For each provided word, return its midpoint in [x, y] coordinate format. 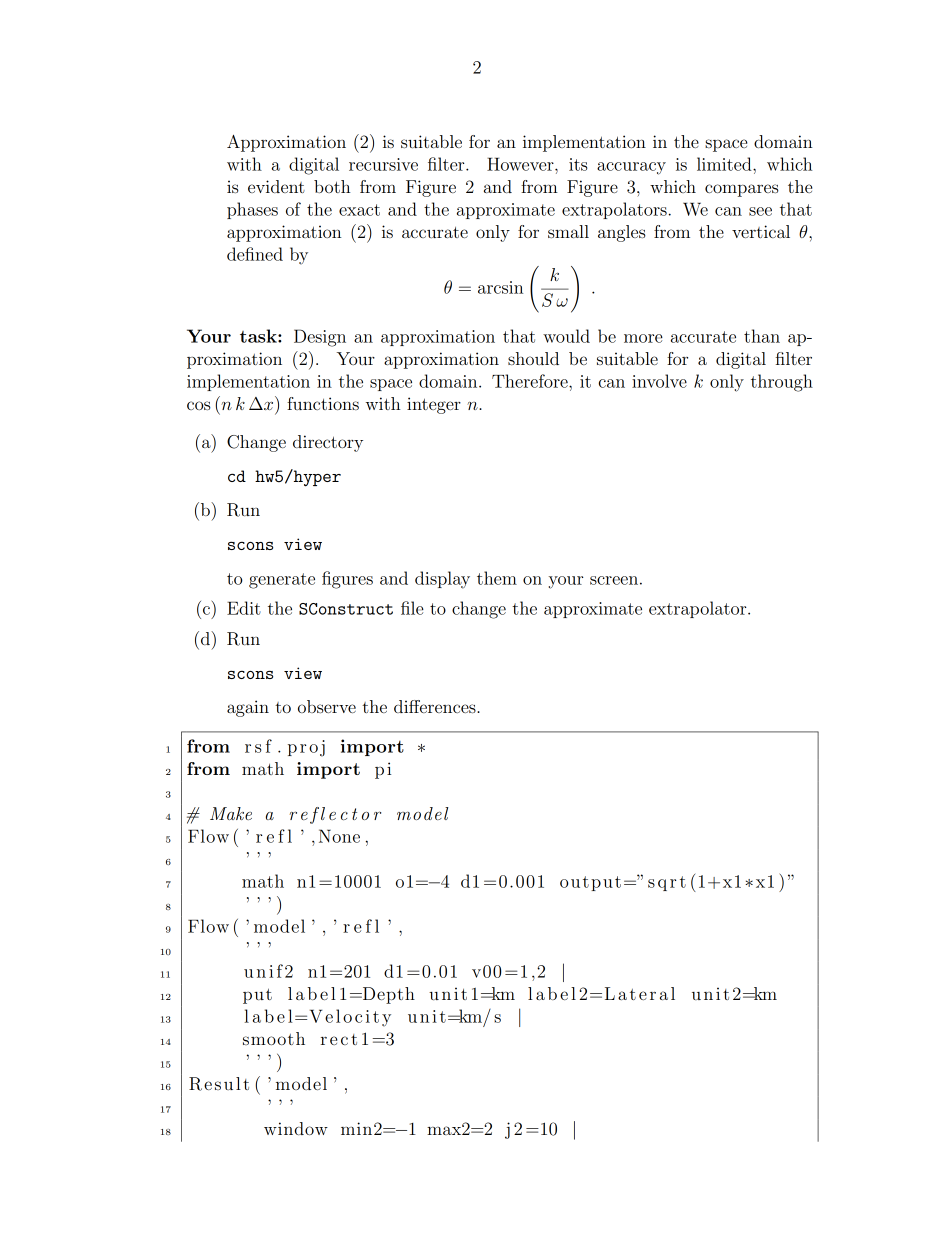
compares [742, 190]
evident [276, 186]
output [590, 883]
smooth [274, 1038]
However [521, 164]
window [296, 1128]
